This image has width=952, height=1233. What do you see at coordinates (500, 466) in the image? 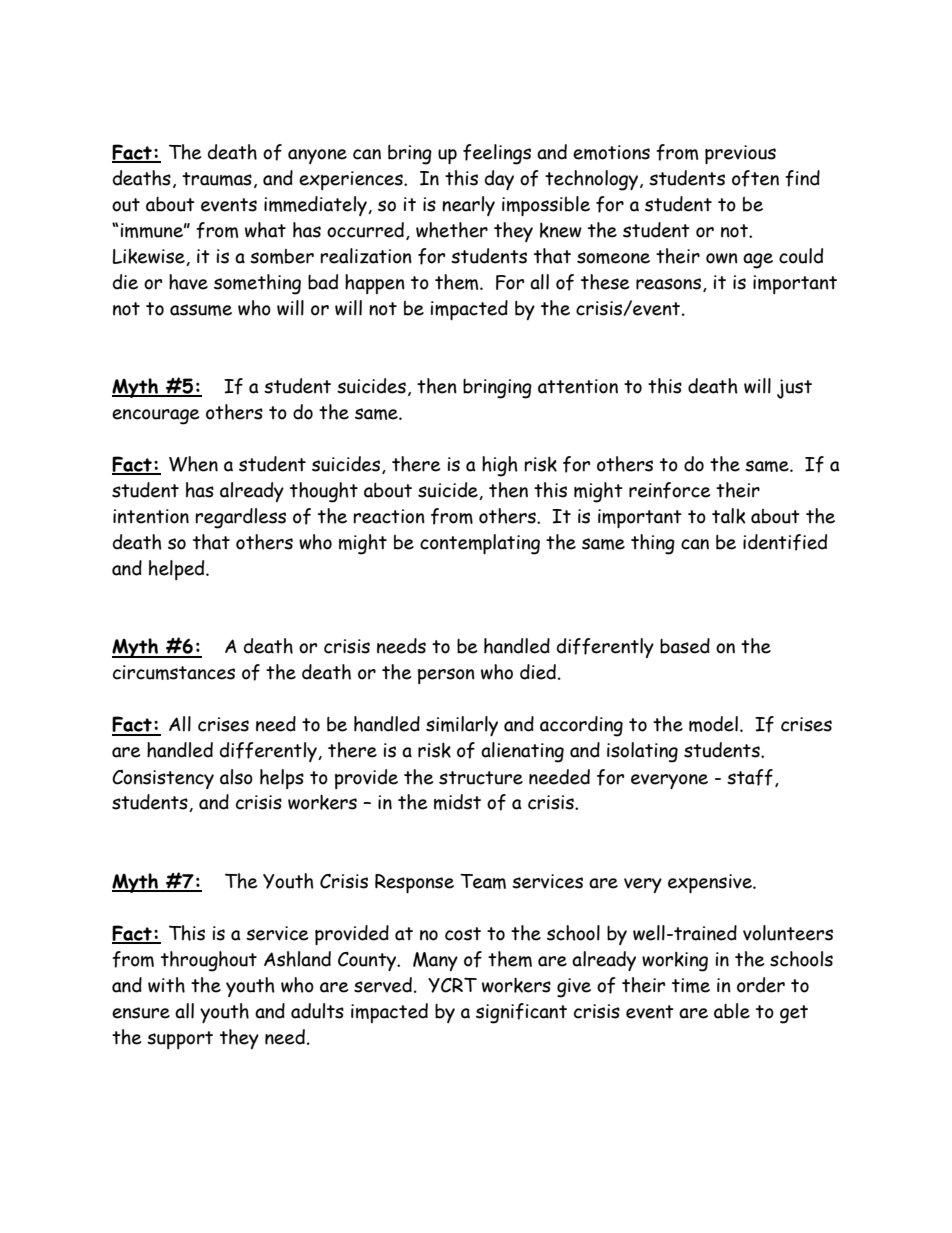
I see `high` at bounding box center [500, 466].
